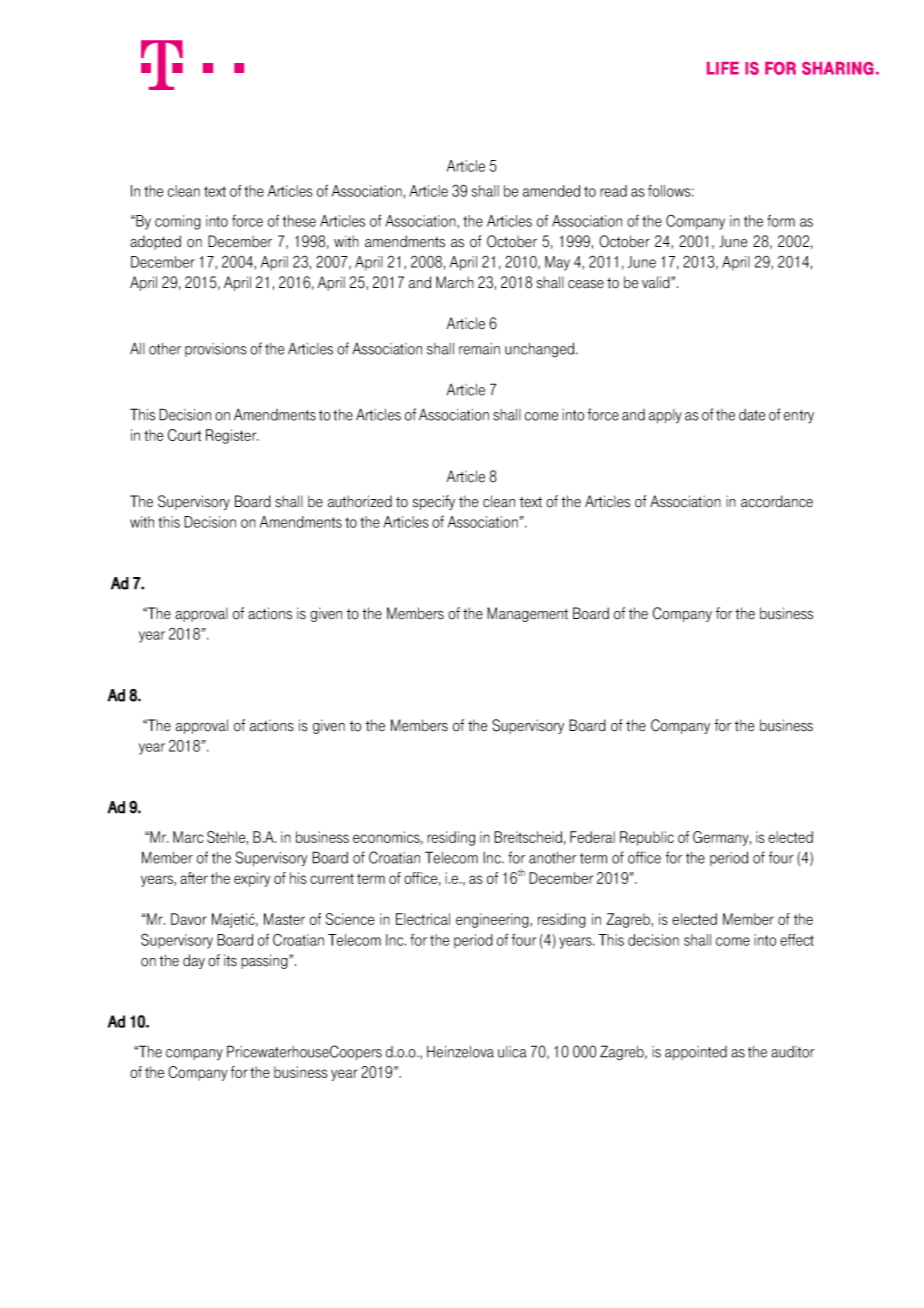 The image size is (924, 1308). I want to click on appointed, so click(696, 1053).
